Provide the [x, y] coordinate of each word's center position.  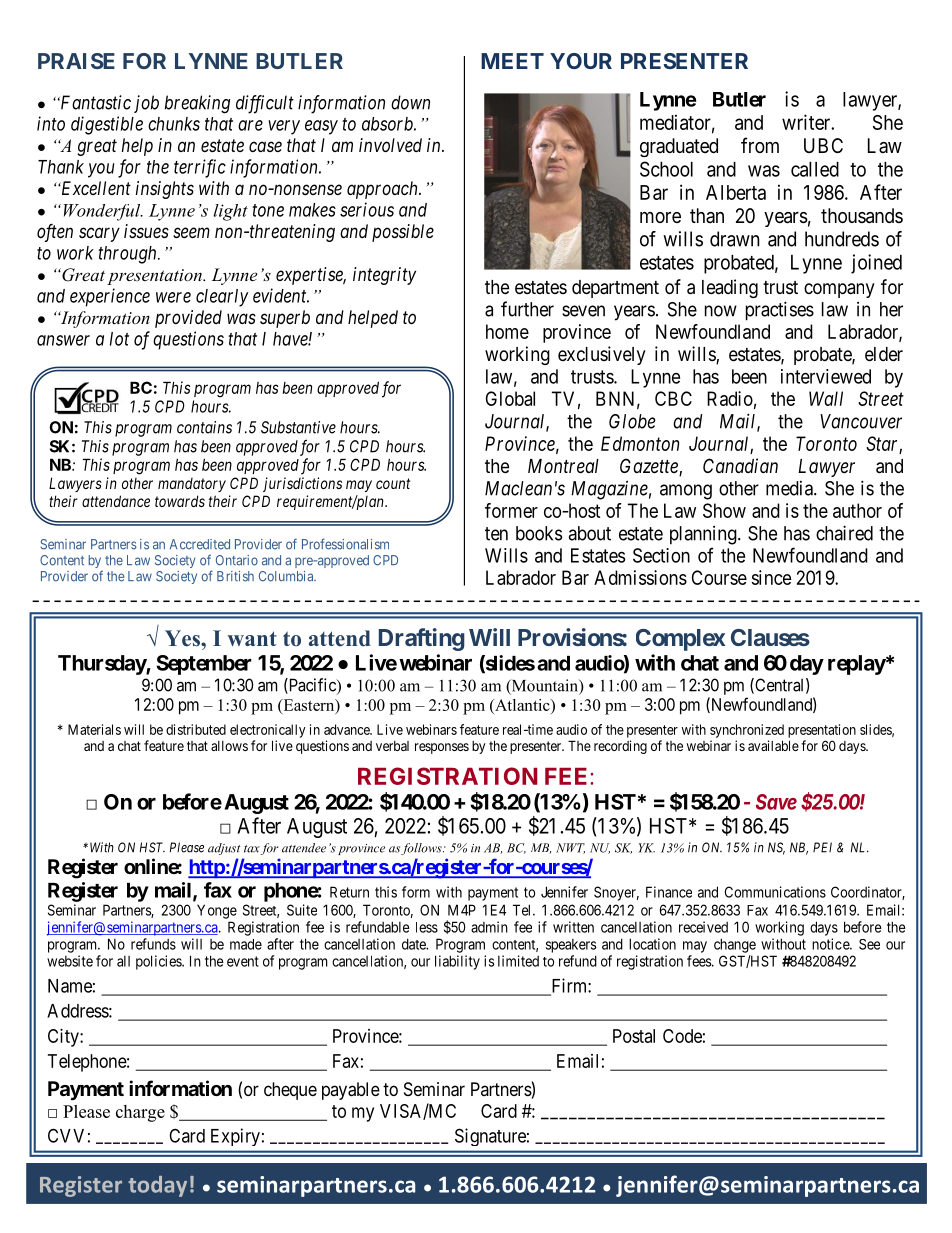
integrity [384, 276]
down [410, 102]
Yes [183, 638]
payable [351, 1091]
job [146, 104]
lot [119, 339]
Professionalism [345, 544]
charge [140, 1113]
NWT [570, 848]
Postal [634, 1036]
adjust [224, 849]
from [760, 145]
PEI [822, 847]
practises [780, 311]
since [772, 577]
